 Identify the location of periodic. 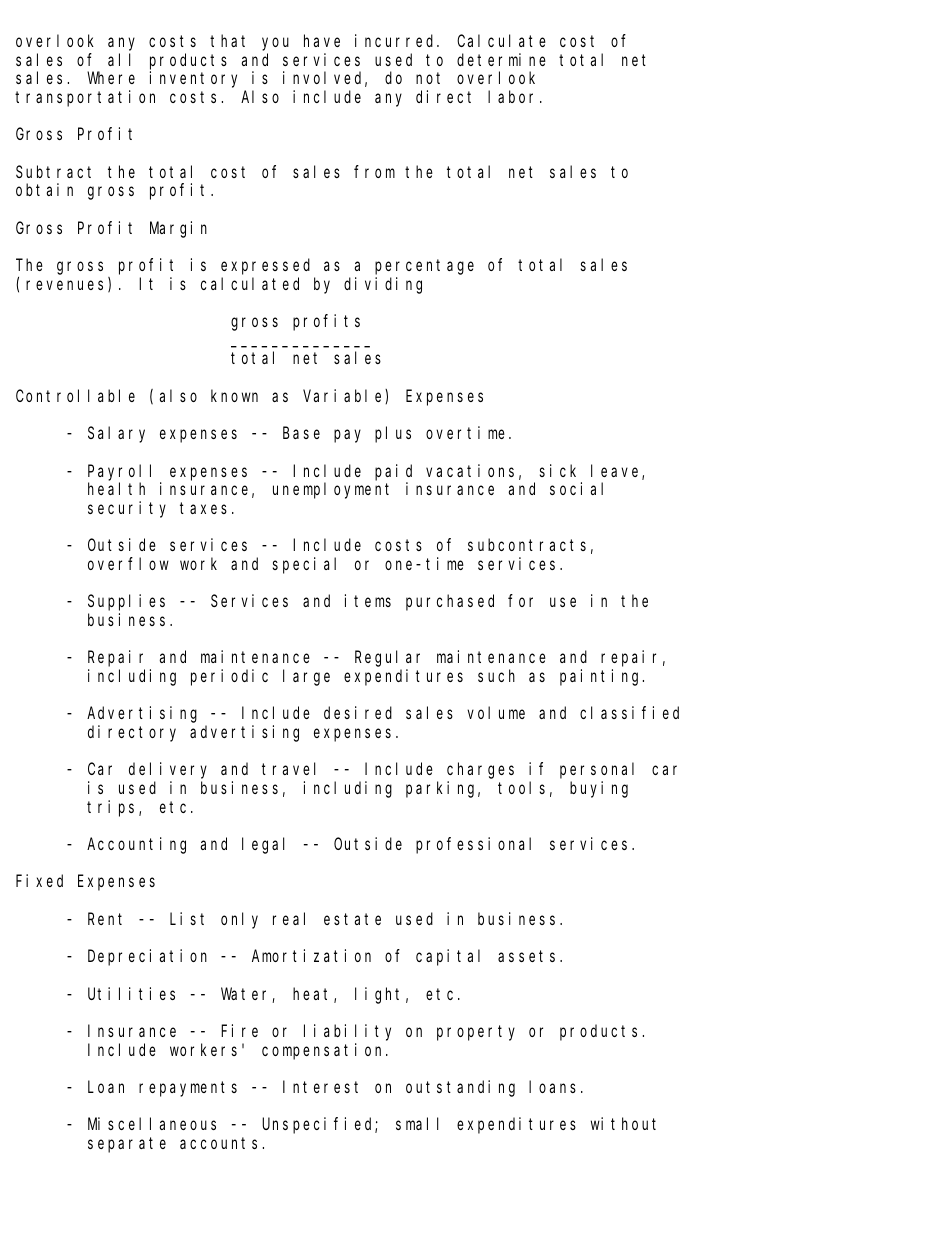
(229, 677).
